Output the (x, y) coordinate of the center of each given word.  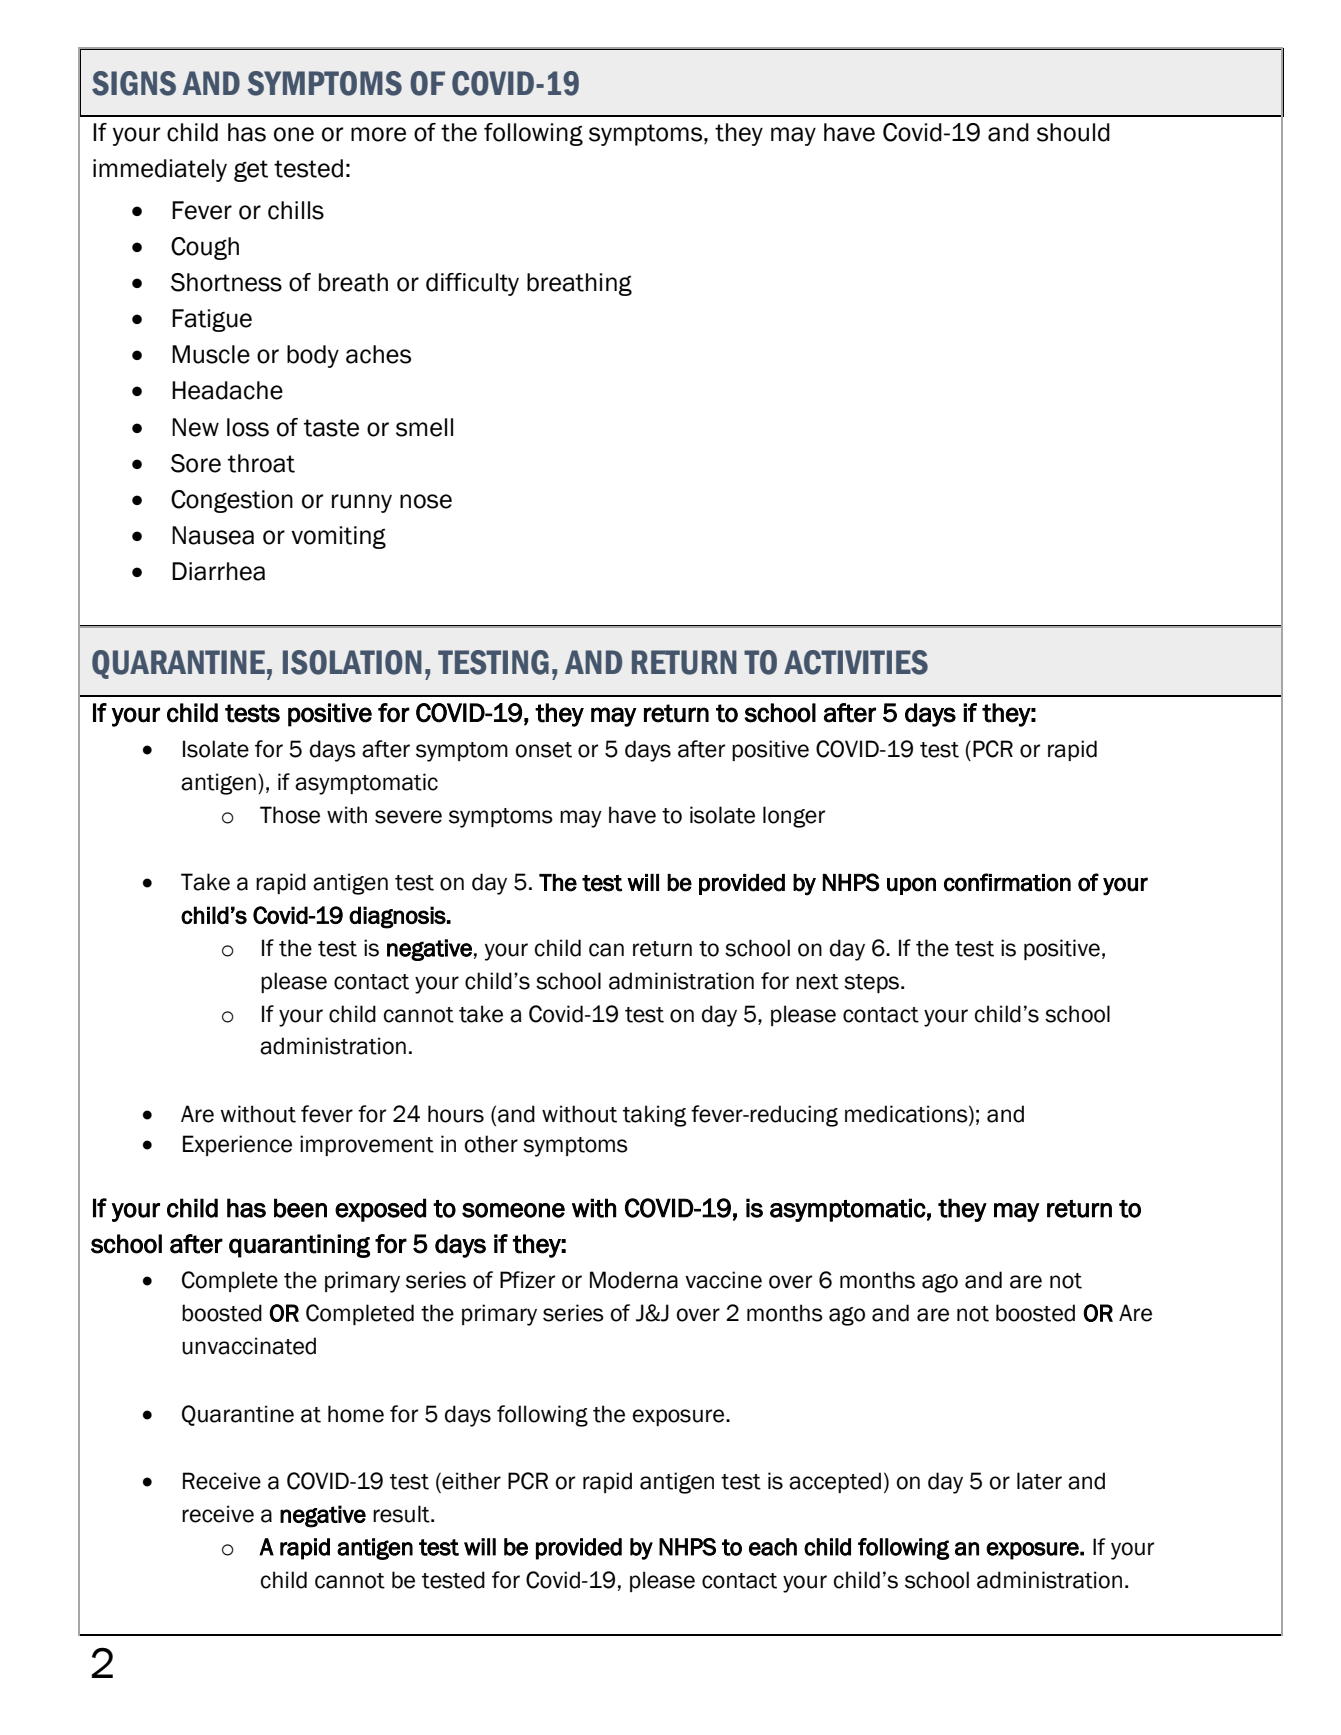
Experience (237, 1145)
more (378, 134)
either (470, 1482)
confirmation (1007, 882)
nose (426, 501)
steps (871, 983)
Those (290, 815)
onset (544, 750)
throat (261, 463)
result (402, 1514)
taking (654, 1116)
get (251, 171)
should (1073, 132)
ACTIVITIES (856, 662)
